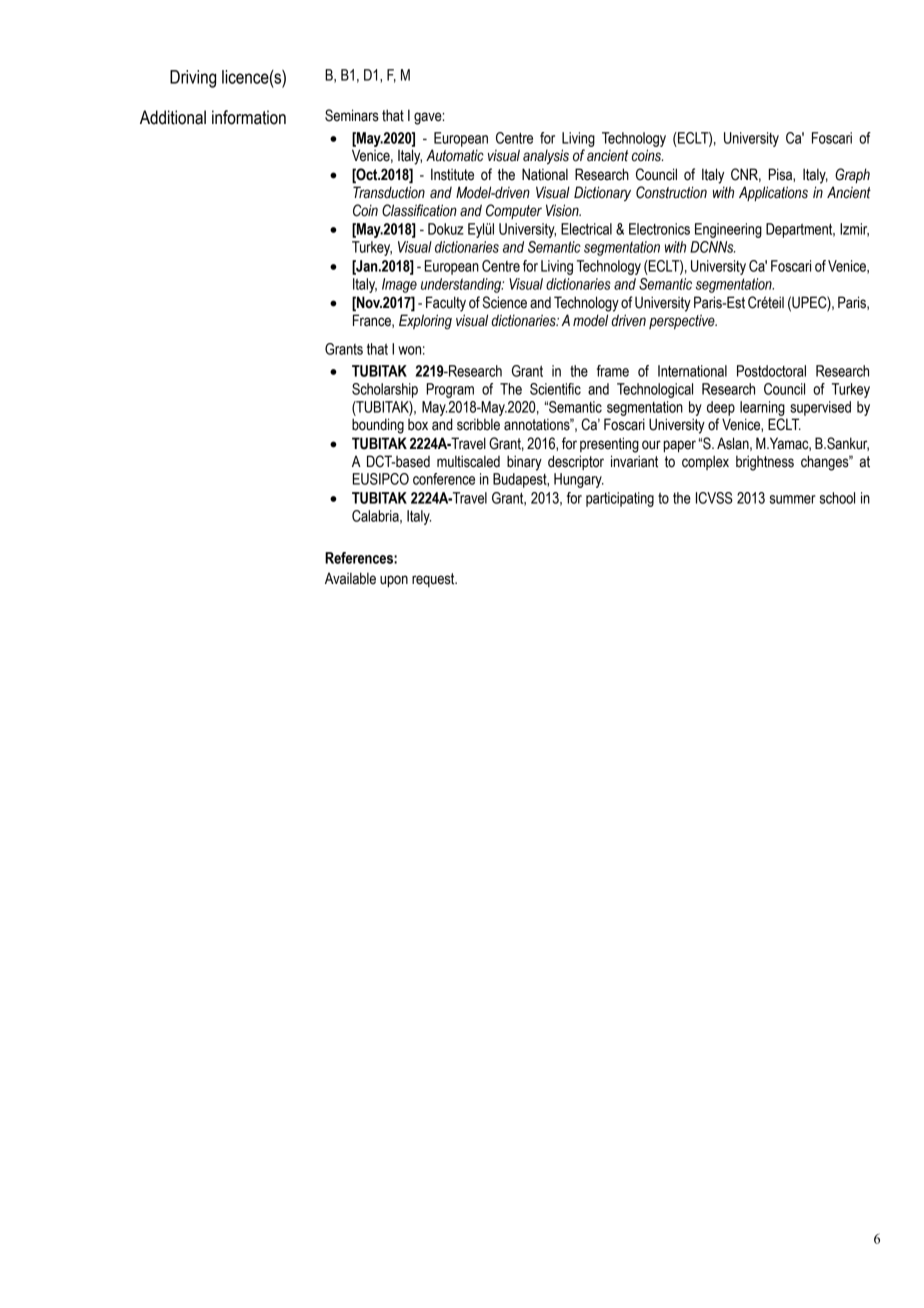  I want to click on information, so click(249, 117).
